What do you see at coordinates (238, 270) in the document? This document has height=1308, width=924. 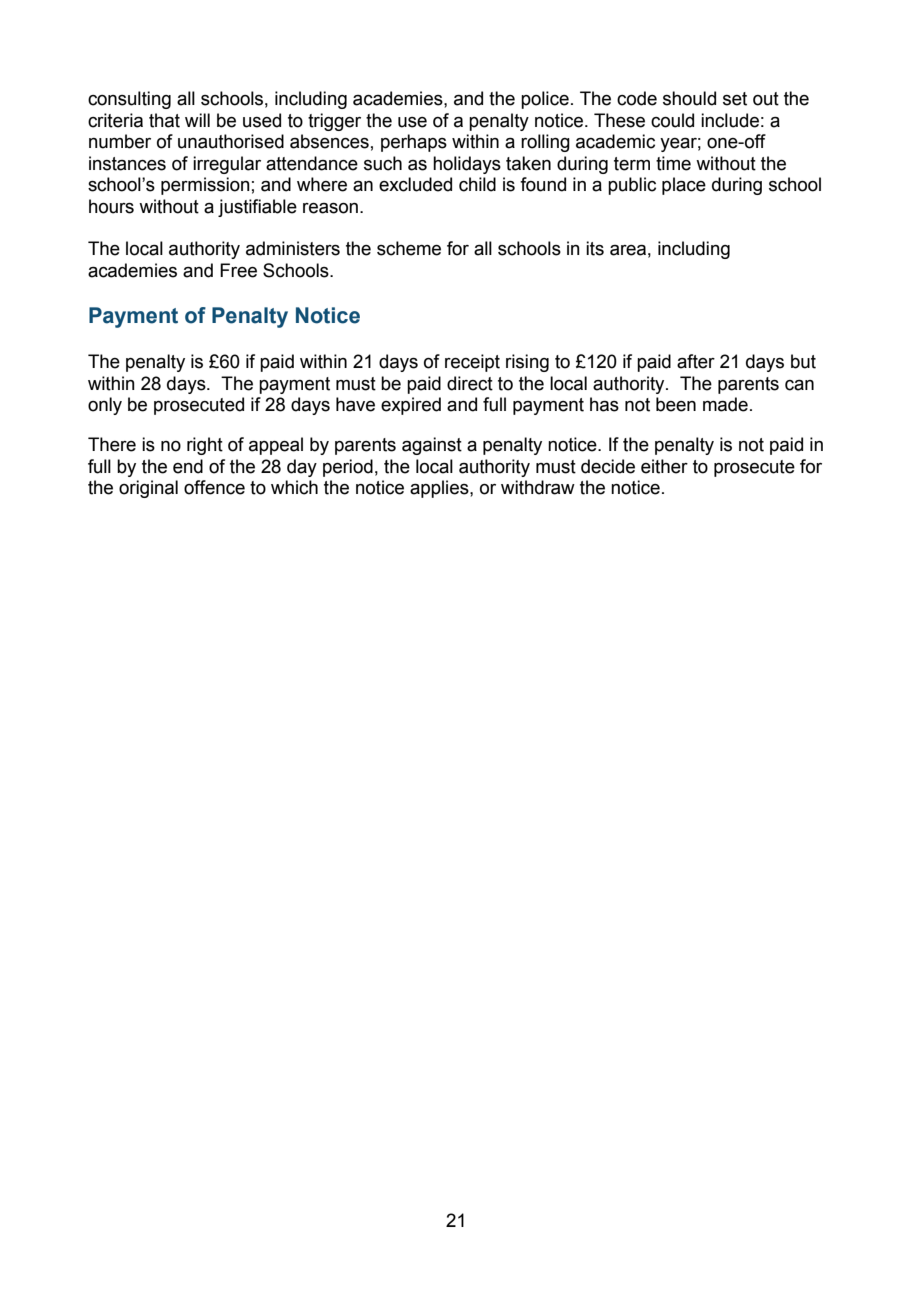 I see `Free` at bounding box center [238, 270].
